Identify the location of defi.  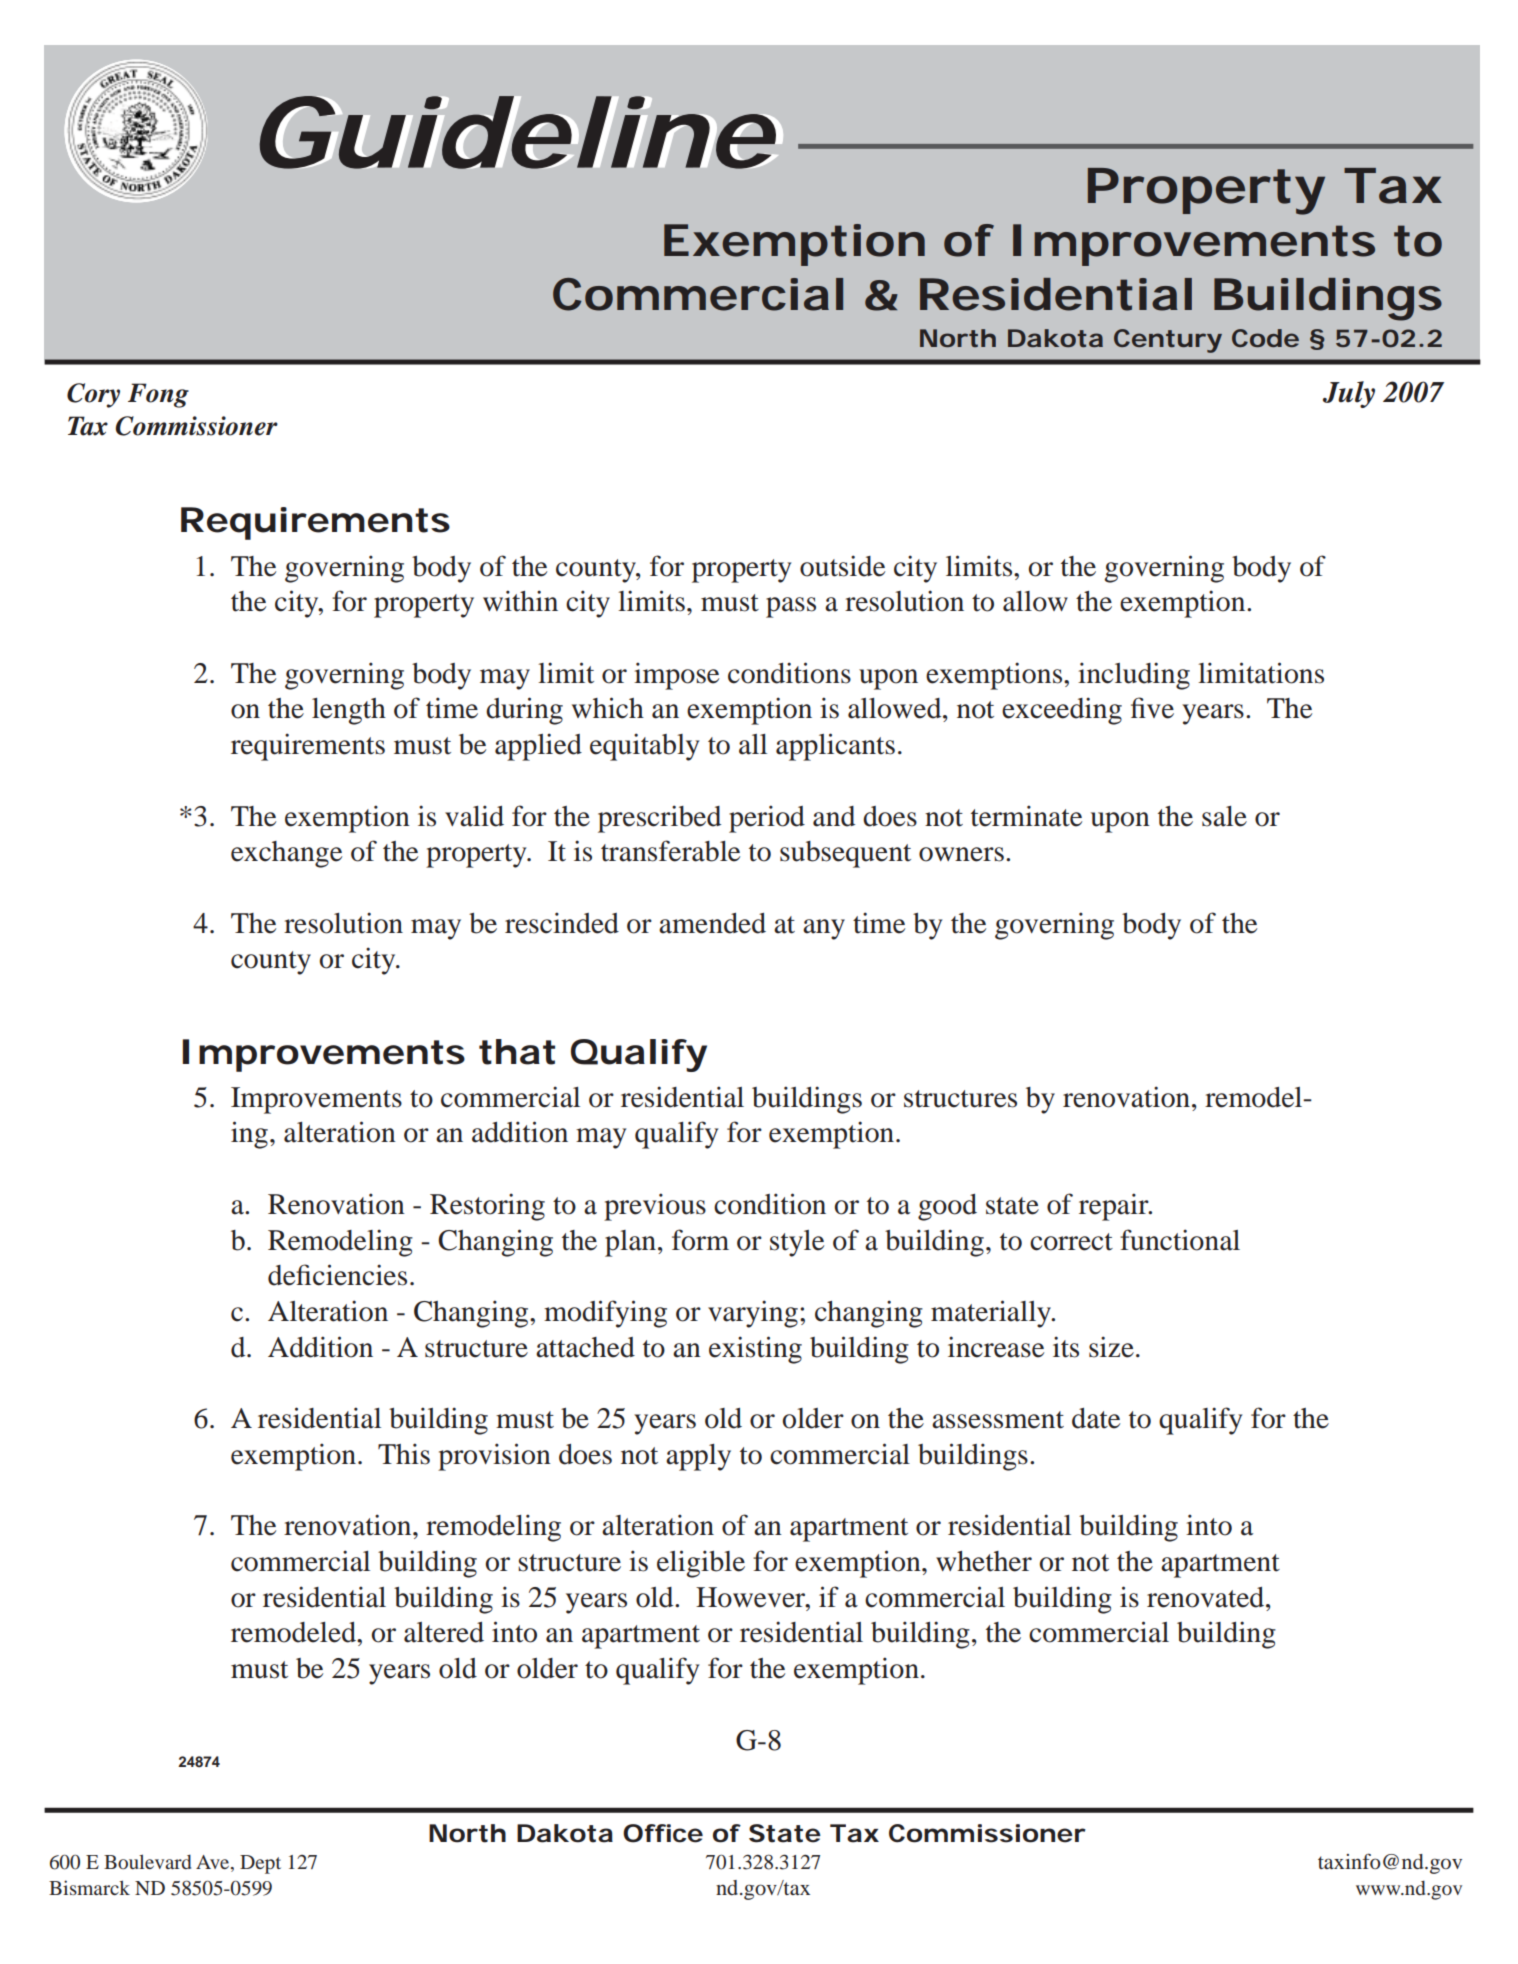
(289, 1275).
